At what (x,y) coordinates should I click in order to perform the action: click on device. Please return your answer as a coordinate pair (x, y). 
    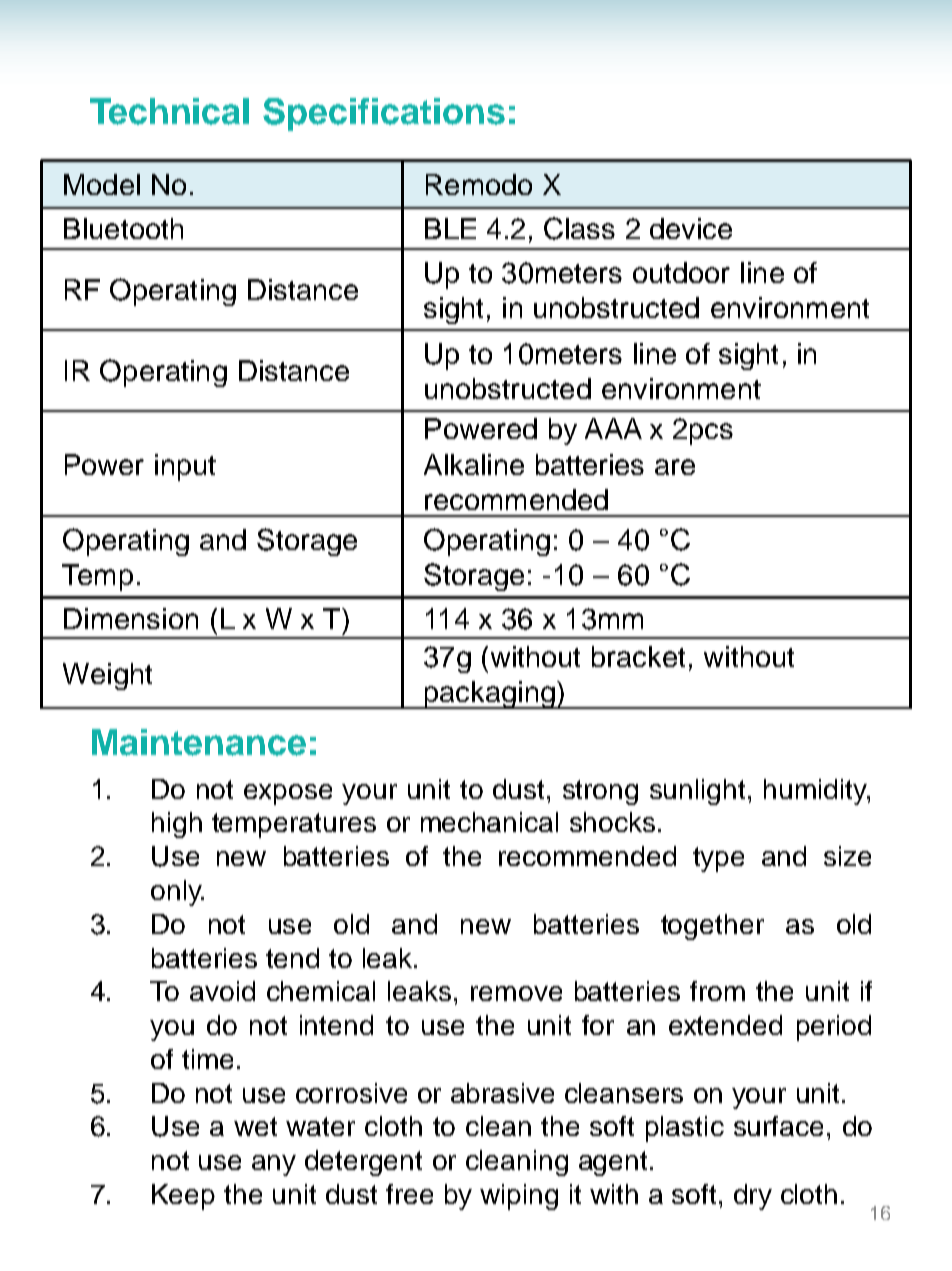
    Looking at the image, I should click on (691, 228).
